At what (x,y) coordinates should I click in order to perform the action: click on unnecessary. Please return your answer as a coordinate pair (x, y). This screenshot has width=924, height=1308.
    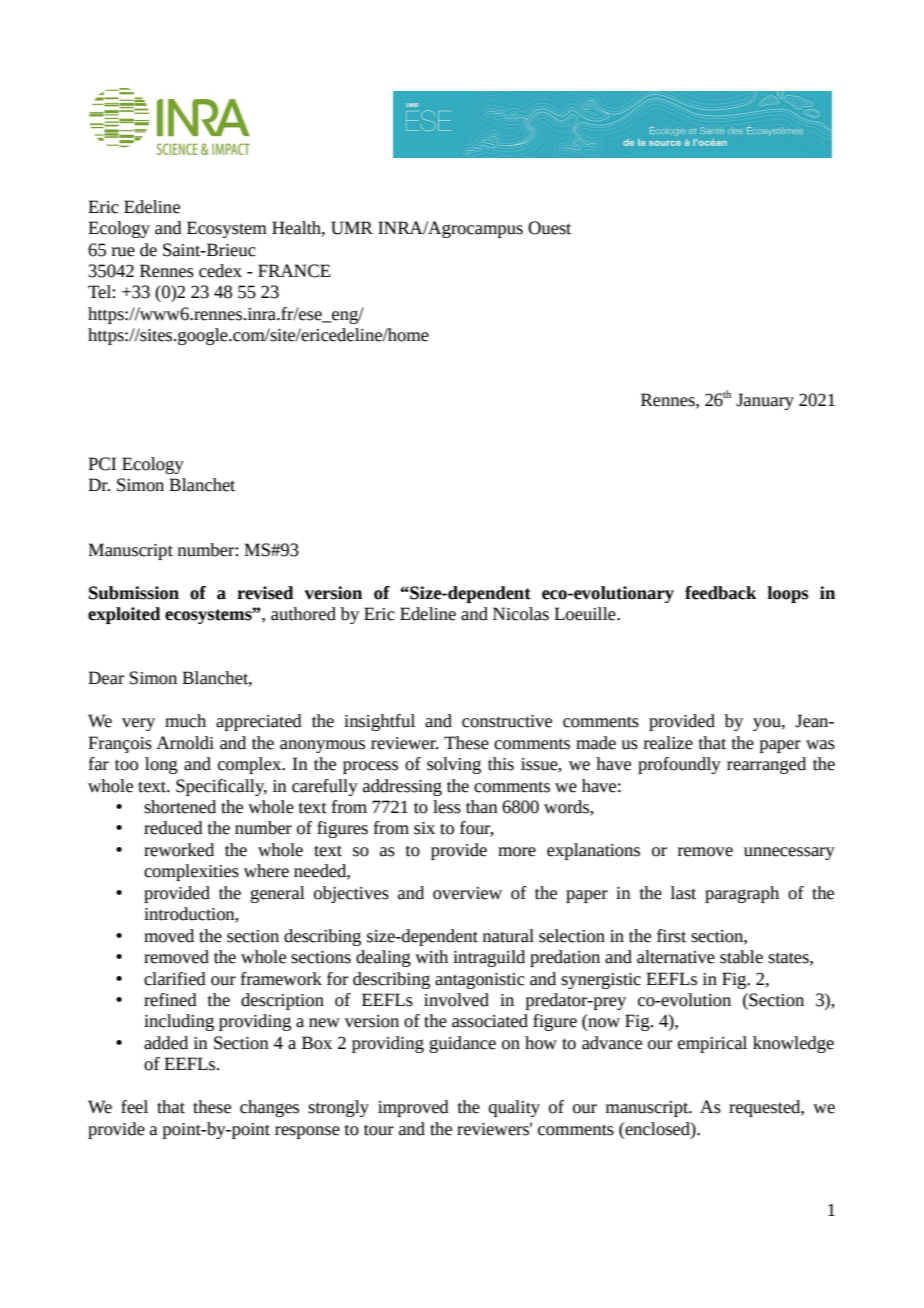
    Looking at the image, I should click on (789, 853).
